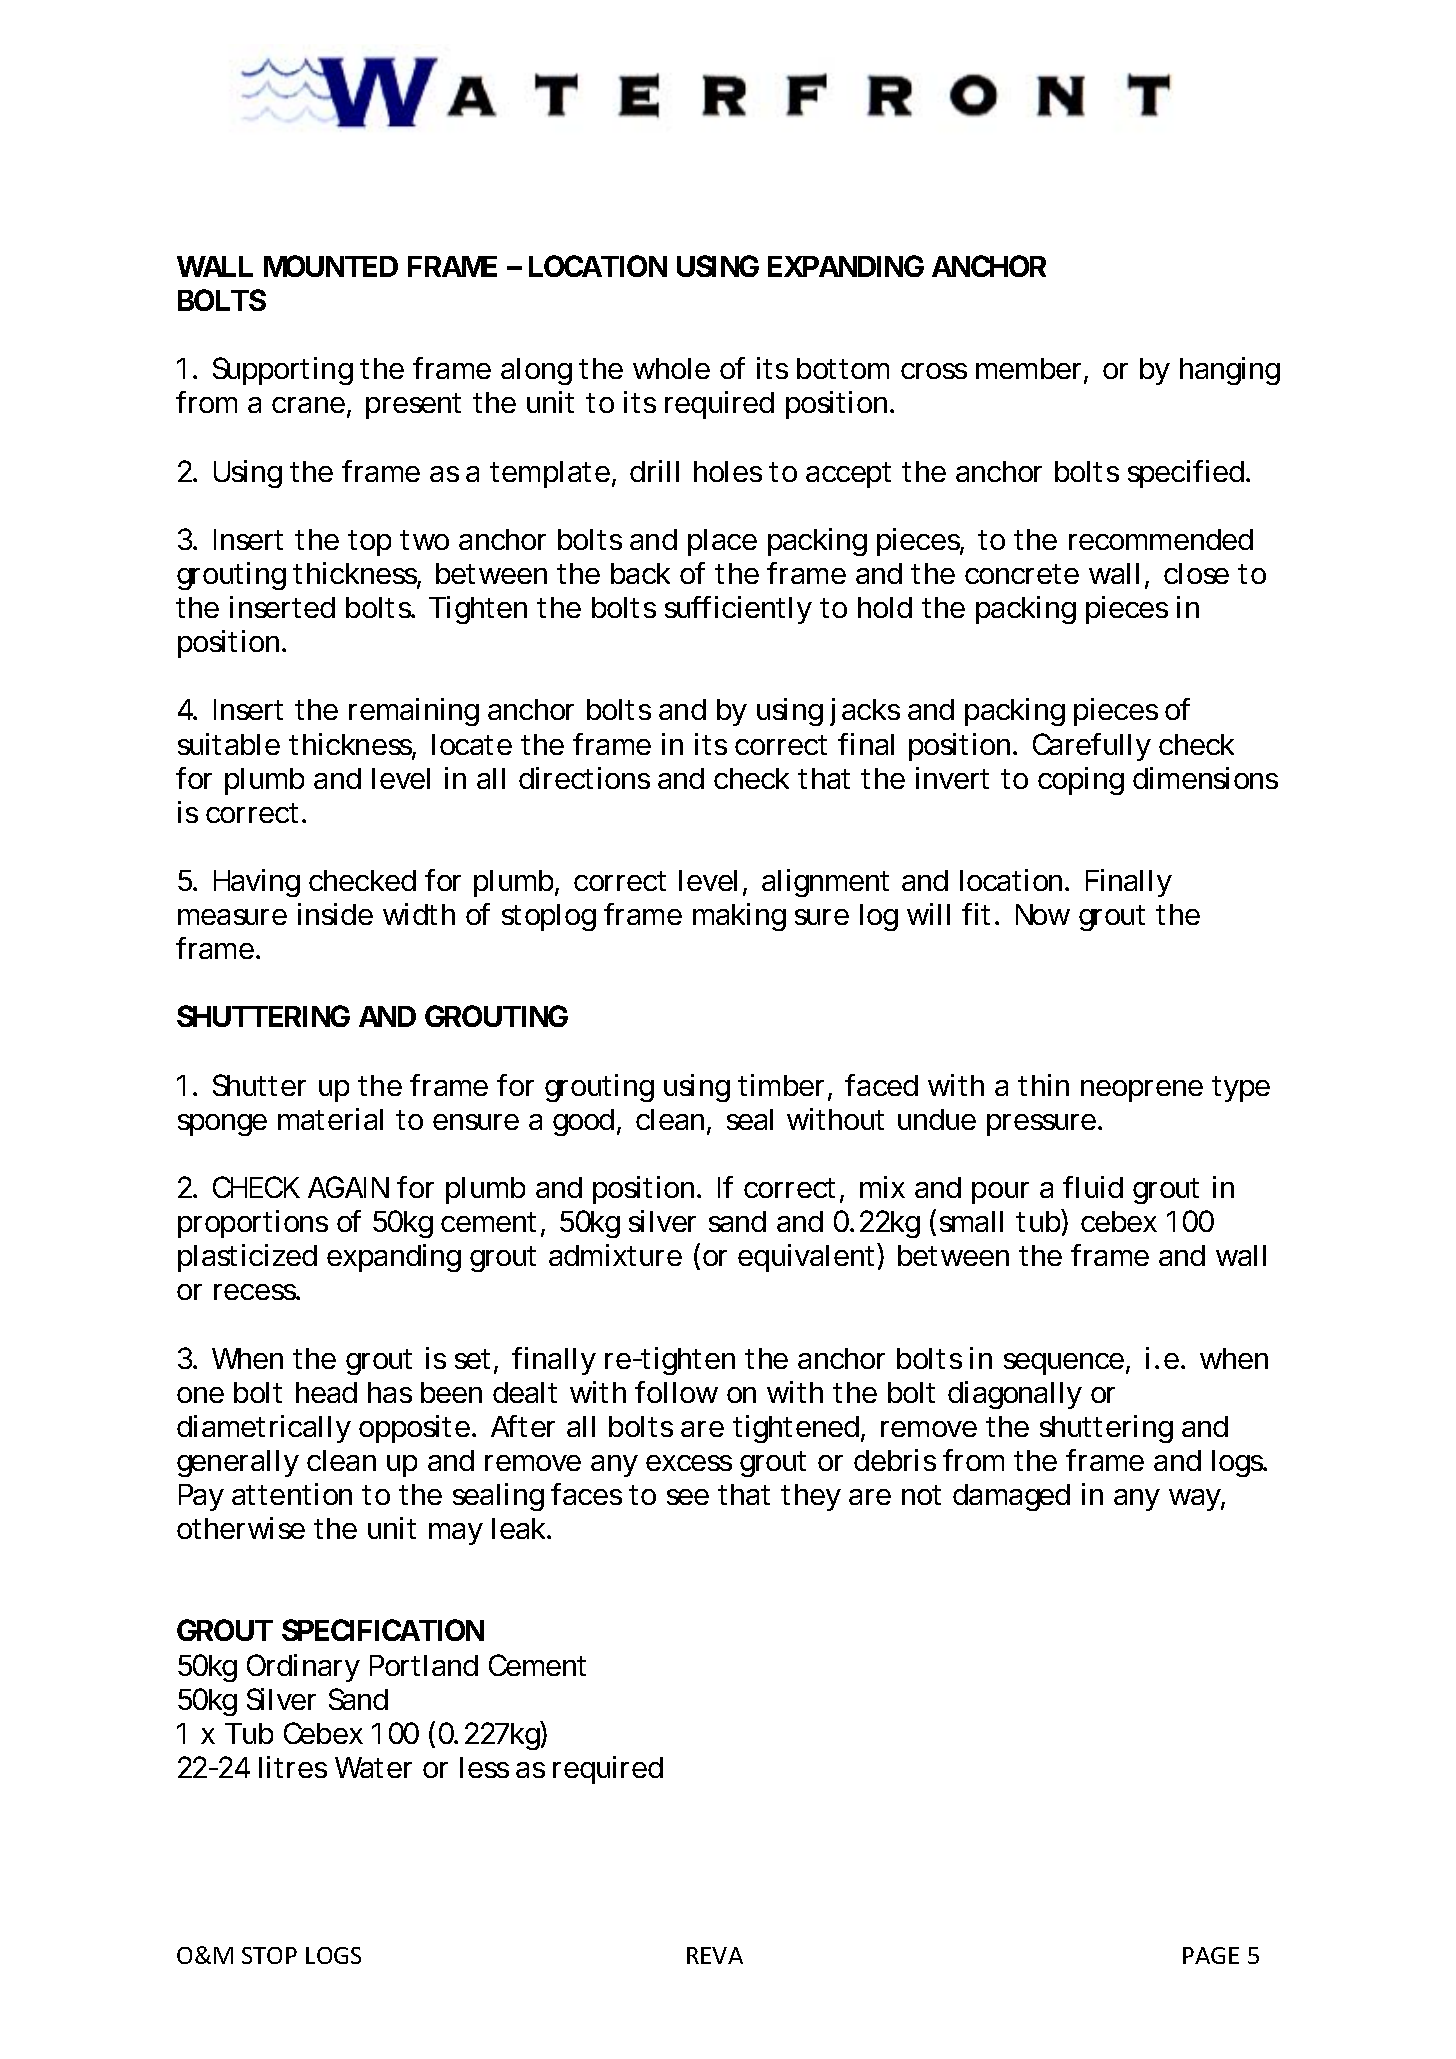 This page has height=2059, width=1456. Describe the element at coordinates (671, 368) in the page. I see `whole` at that location.
